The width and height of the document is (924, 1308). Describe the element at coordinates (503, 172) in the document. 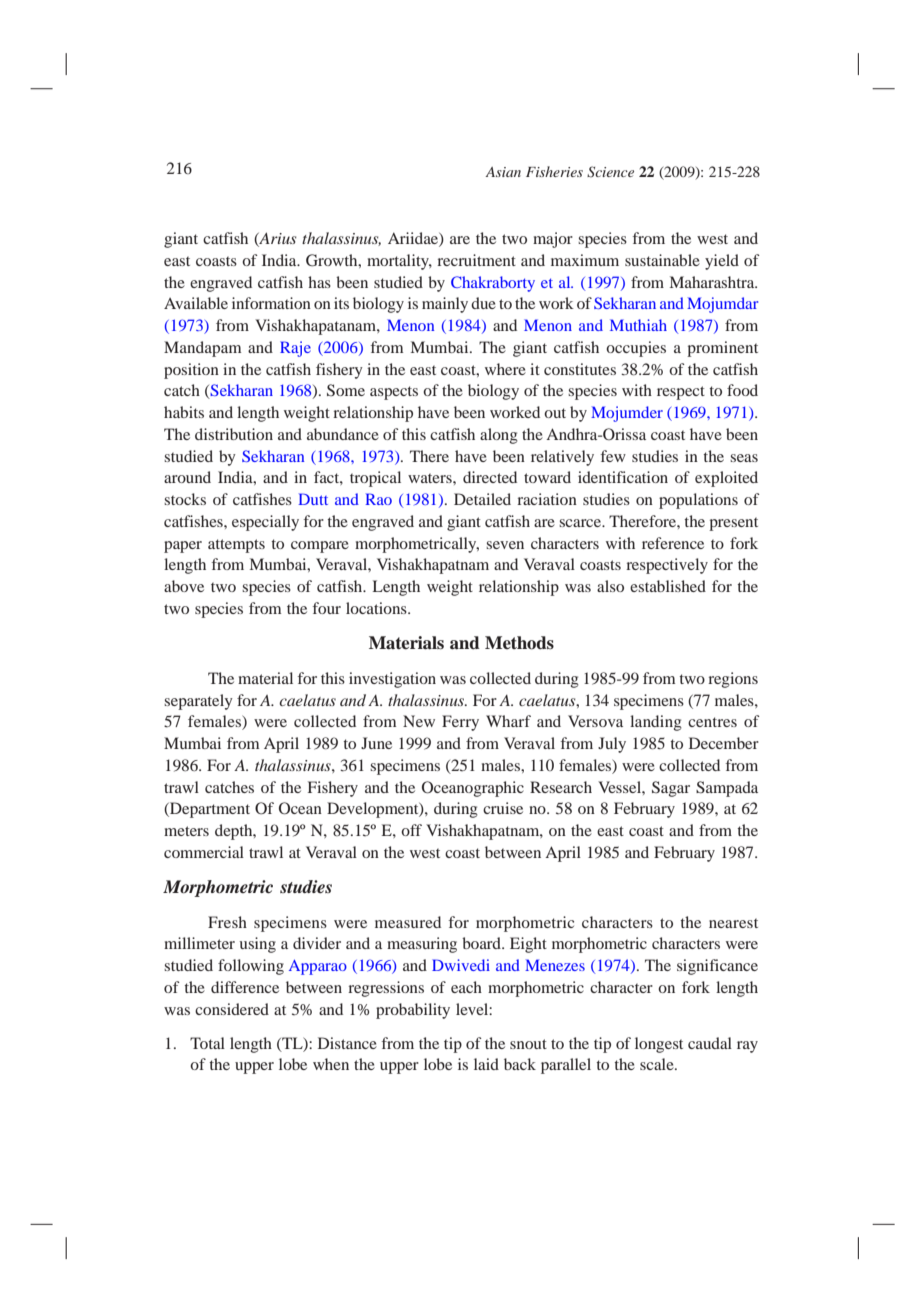

I see `Asian` at that location.
